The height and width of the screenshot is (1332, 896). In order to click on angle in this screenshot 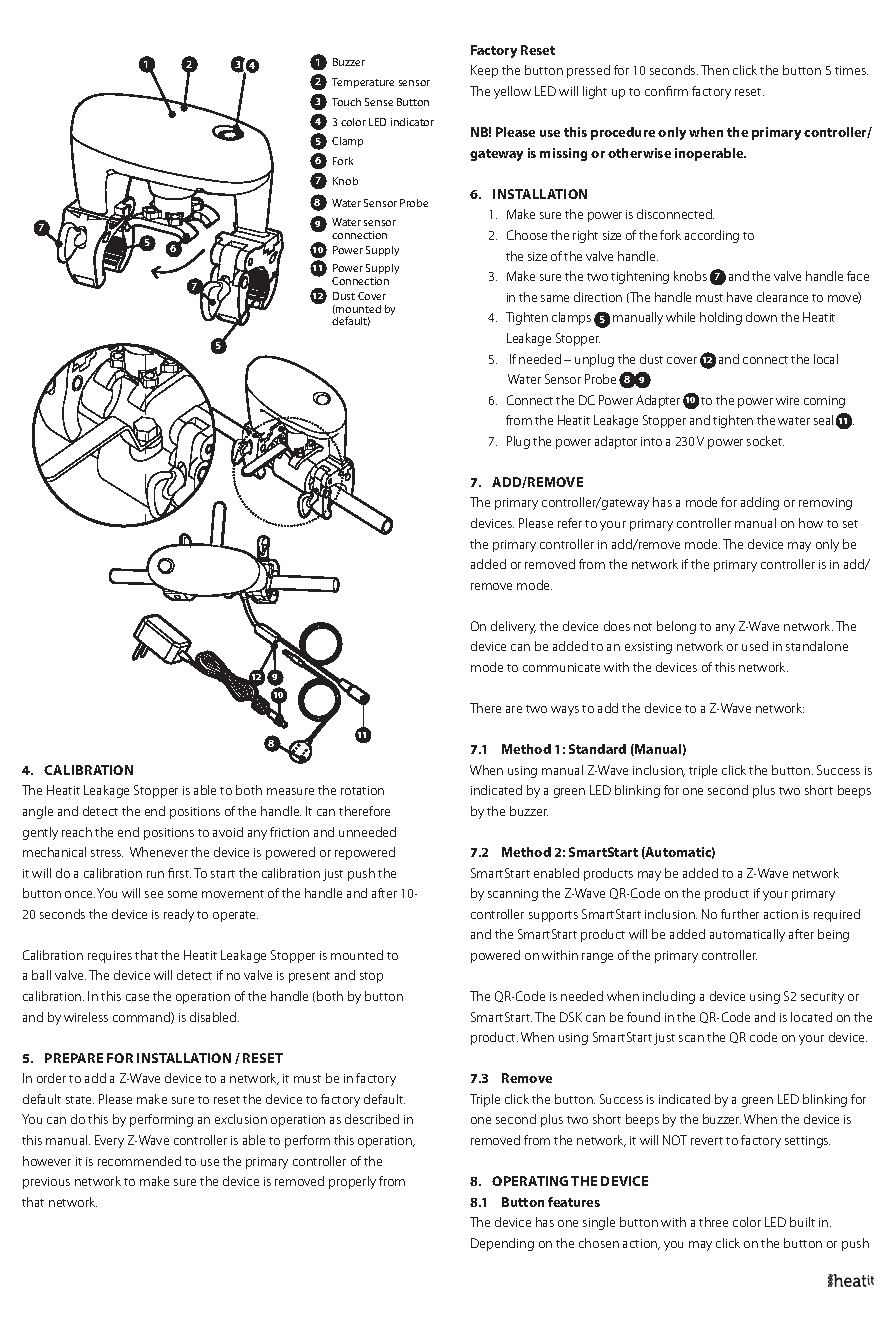, I will do `click(38, 812)`.
